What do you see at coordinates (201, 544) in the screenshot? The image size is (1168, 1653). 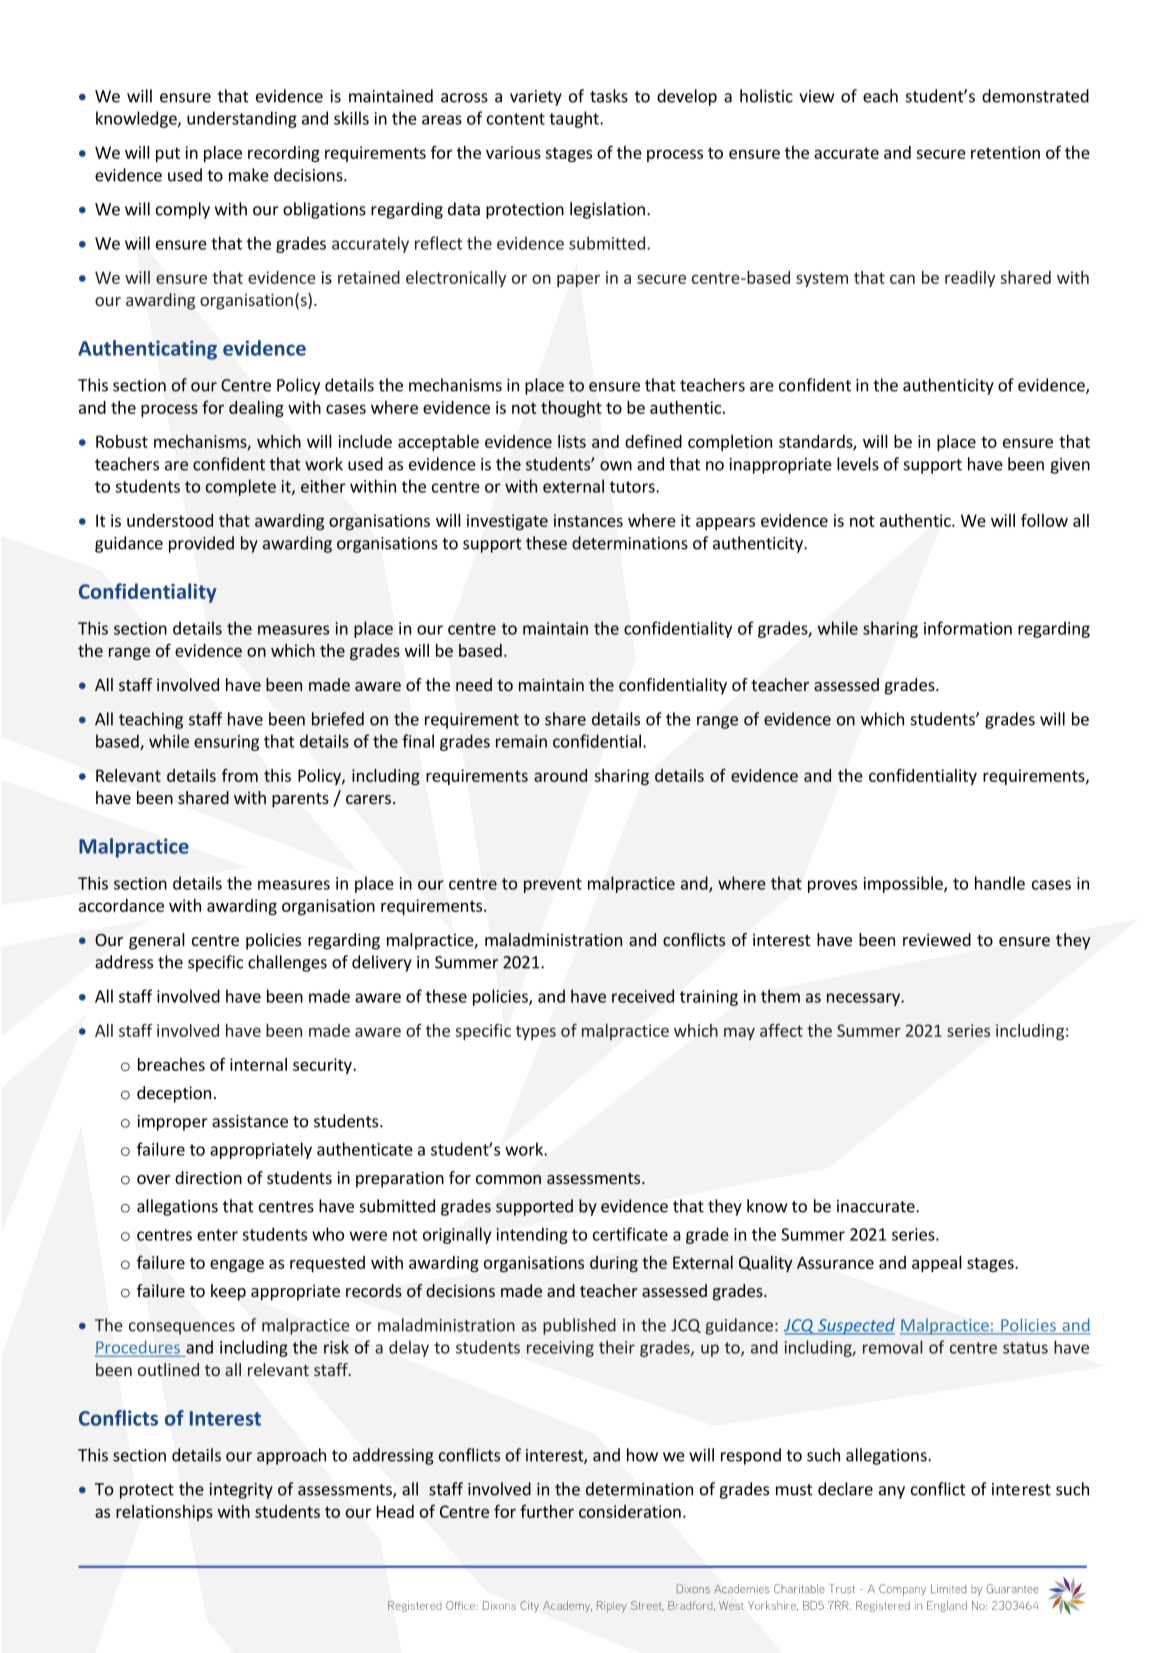 I see `provided` at bounding box center [201, 544].
